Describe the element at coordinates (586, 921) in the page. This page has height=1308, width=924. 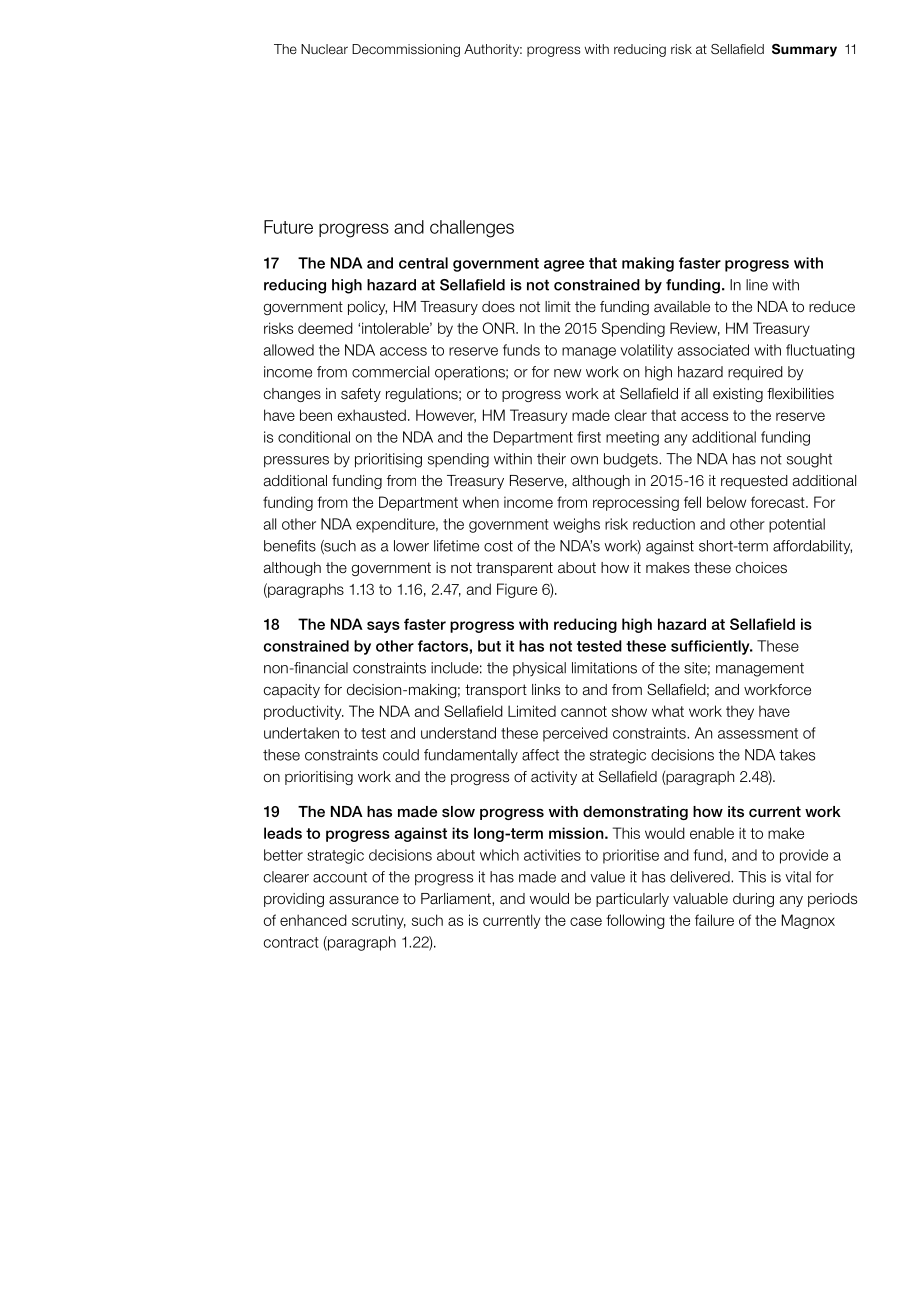
I see `case` at that location.
